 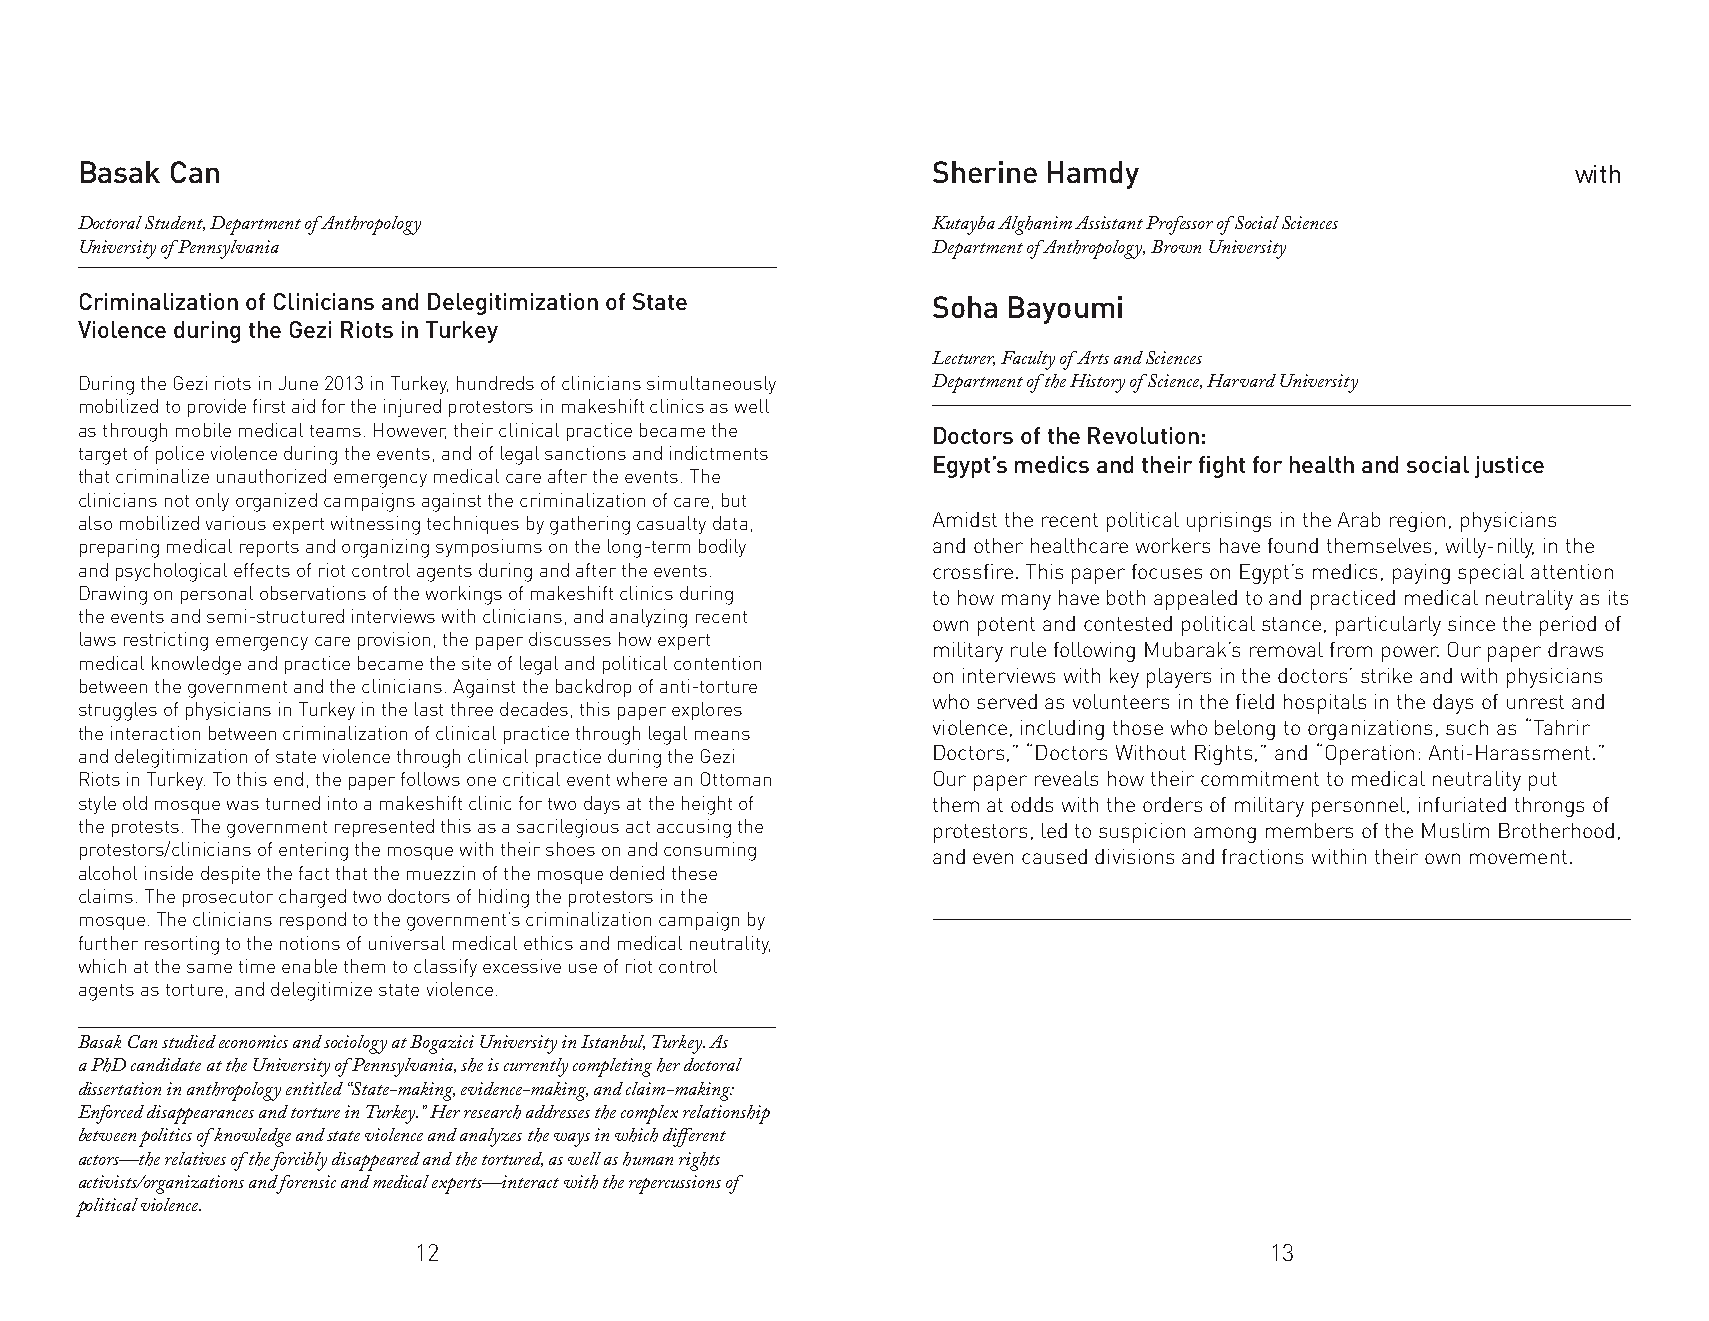 What do you see at coordinates (1109, 222) in the screenshot?
I see `Assistant` at bounding box center [1109, 222].
